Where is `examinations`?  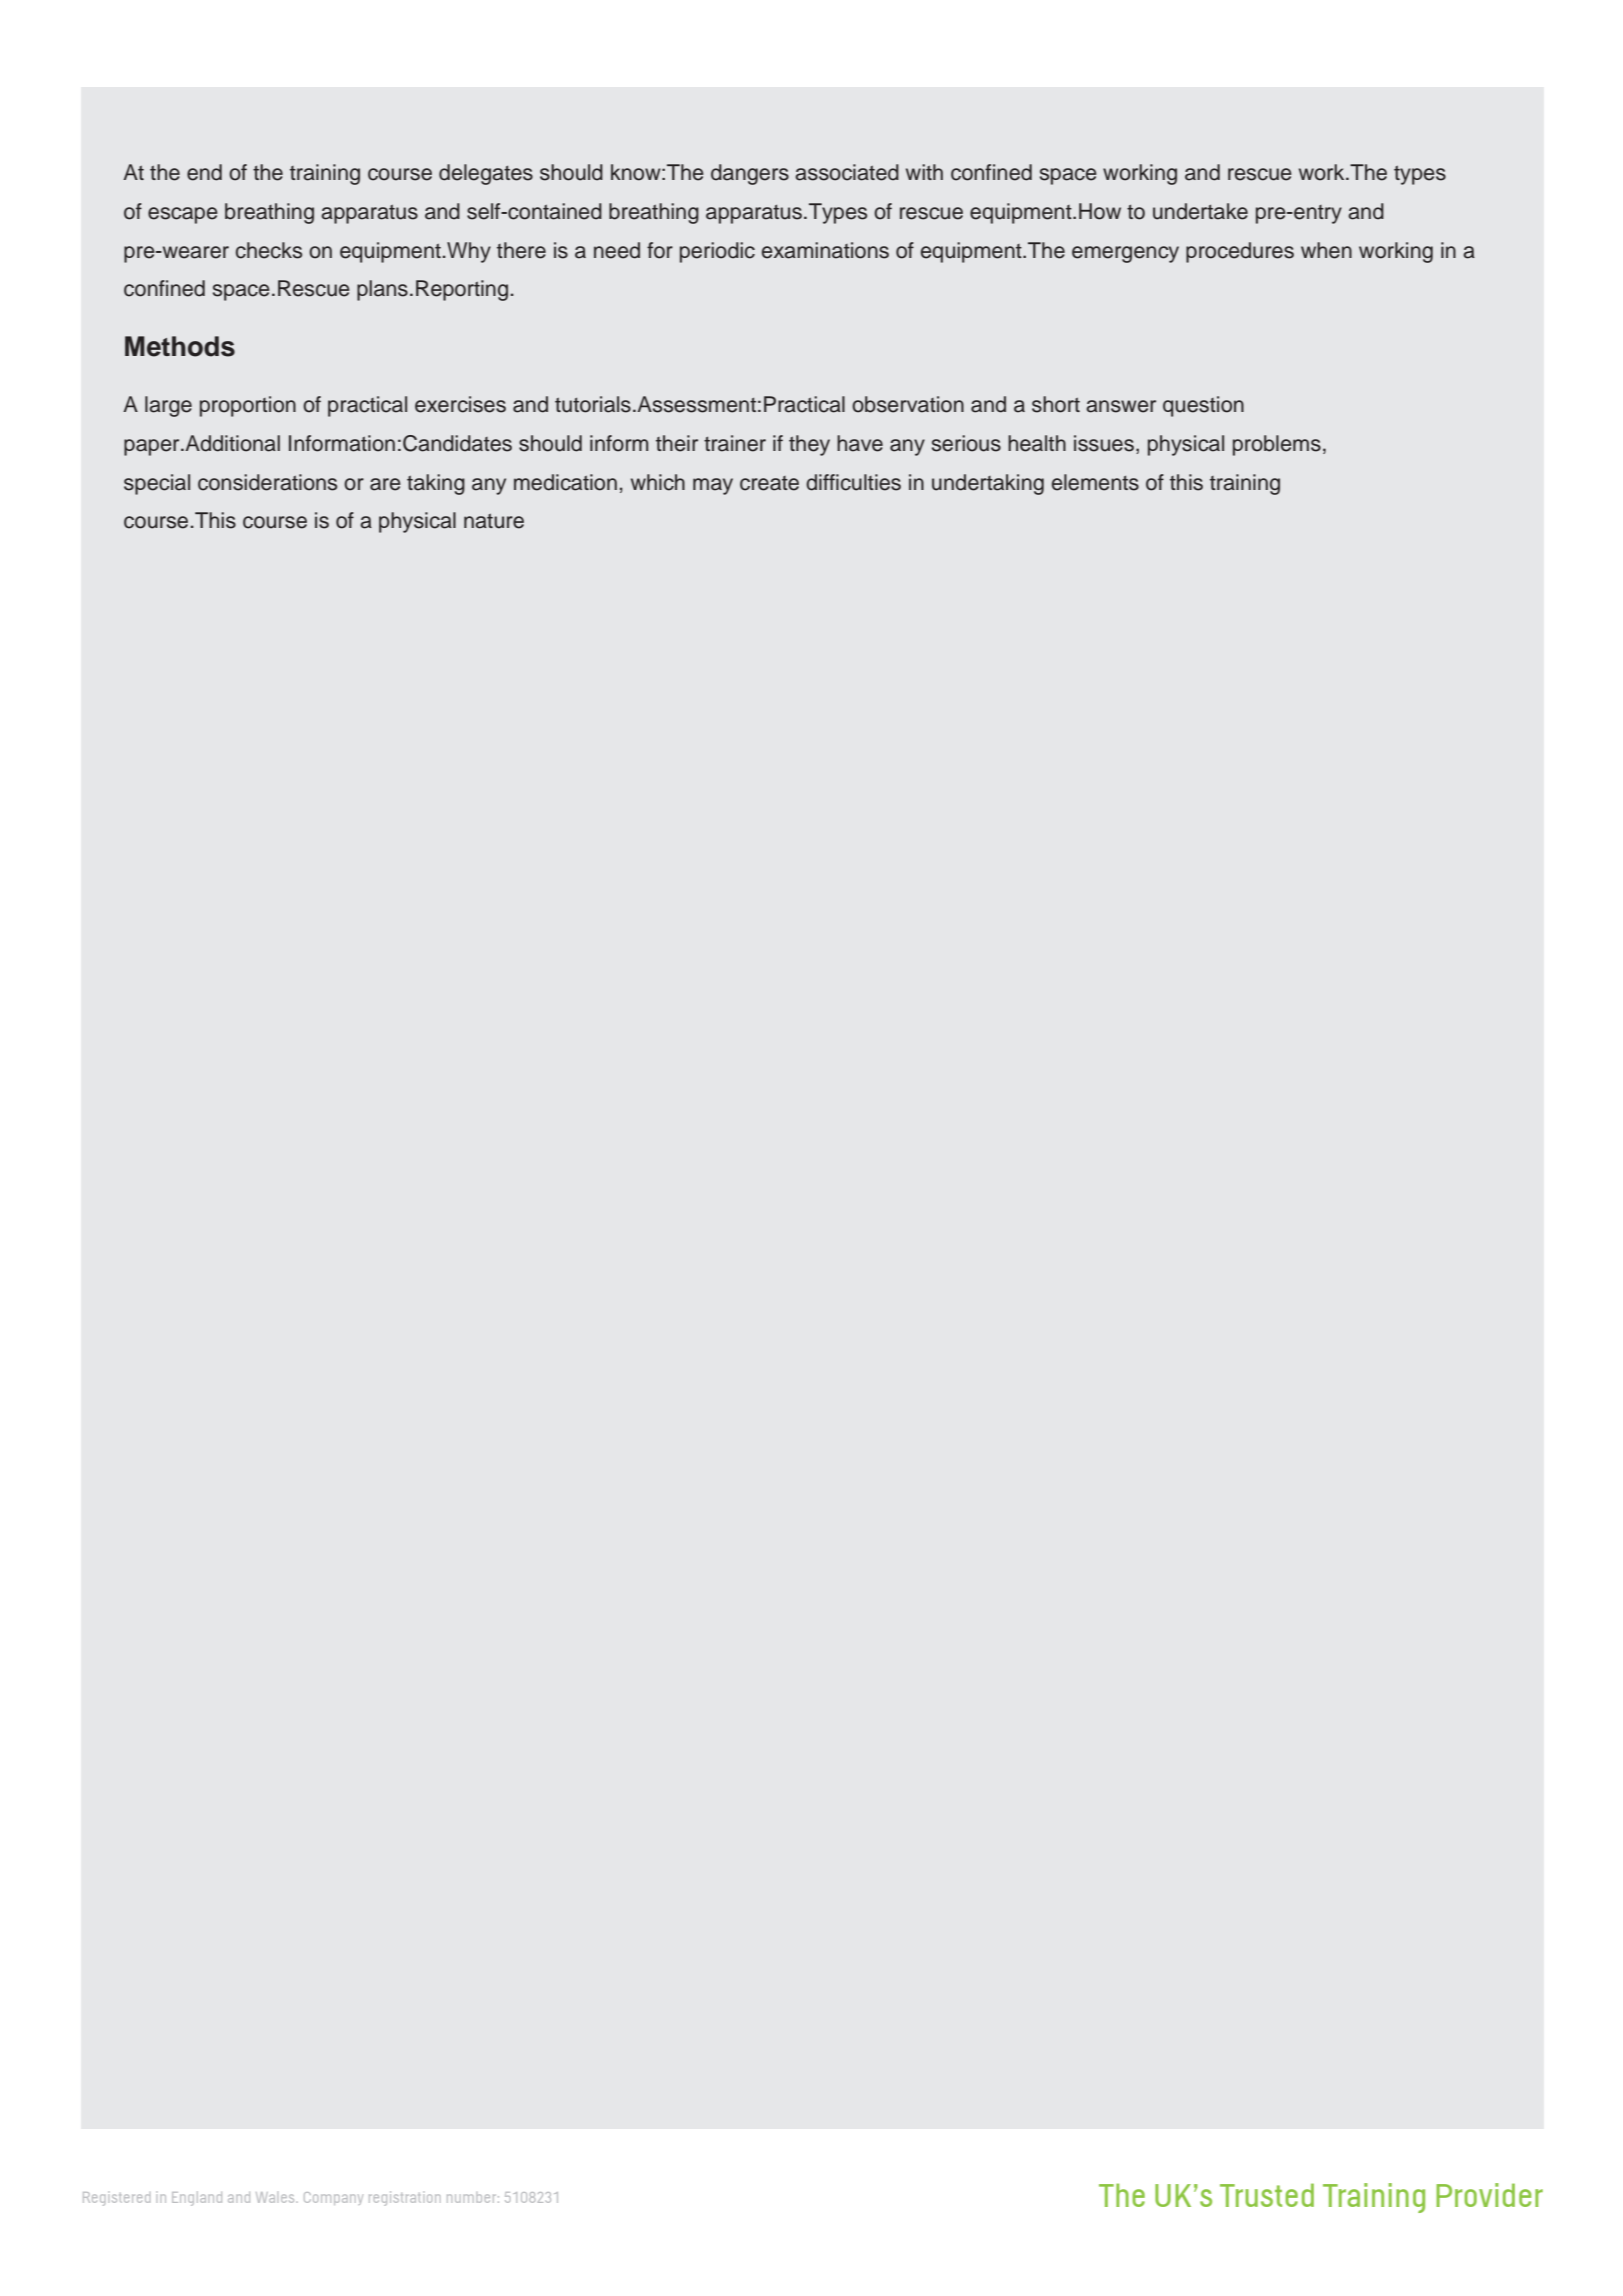 examinations is located at coordinates (825, 250).
